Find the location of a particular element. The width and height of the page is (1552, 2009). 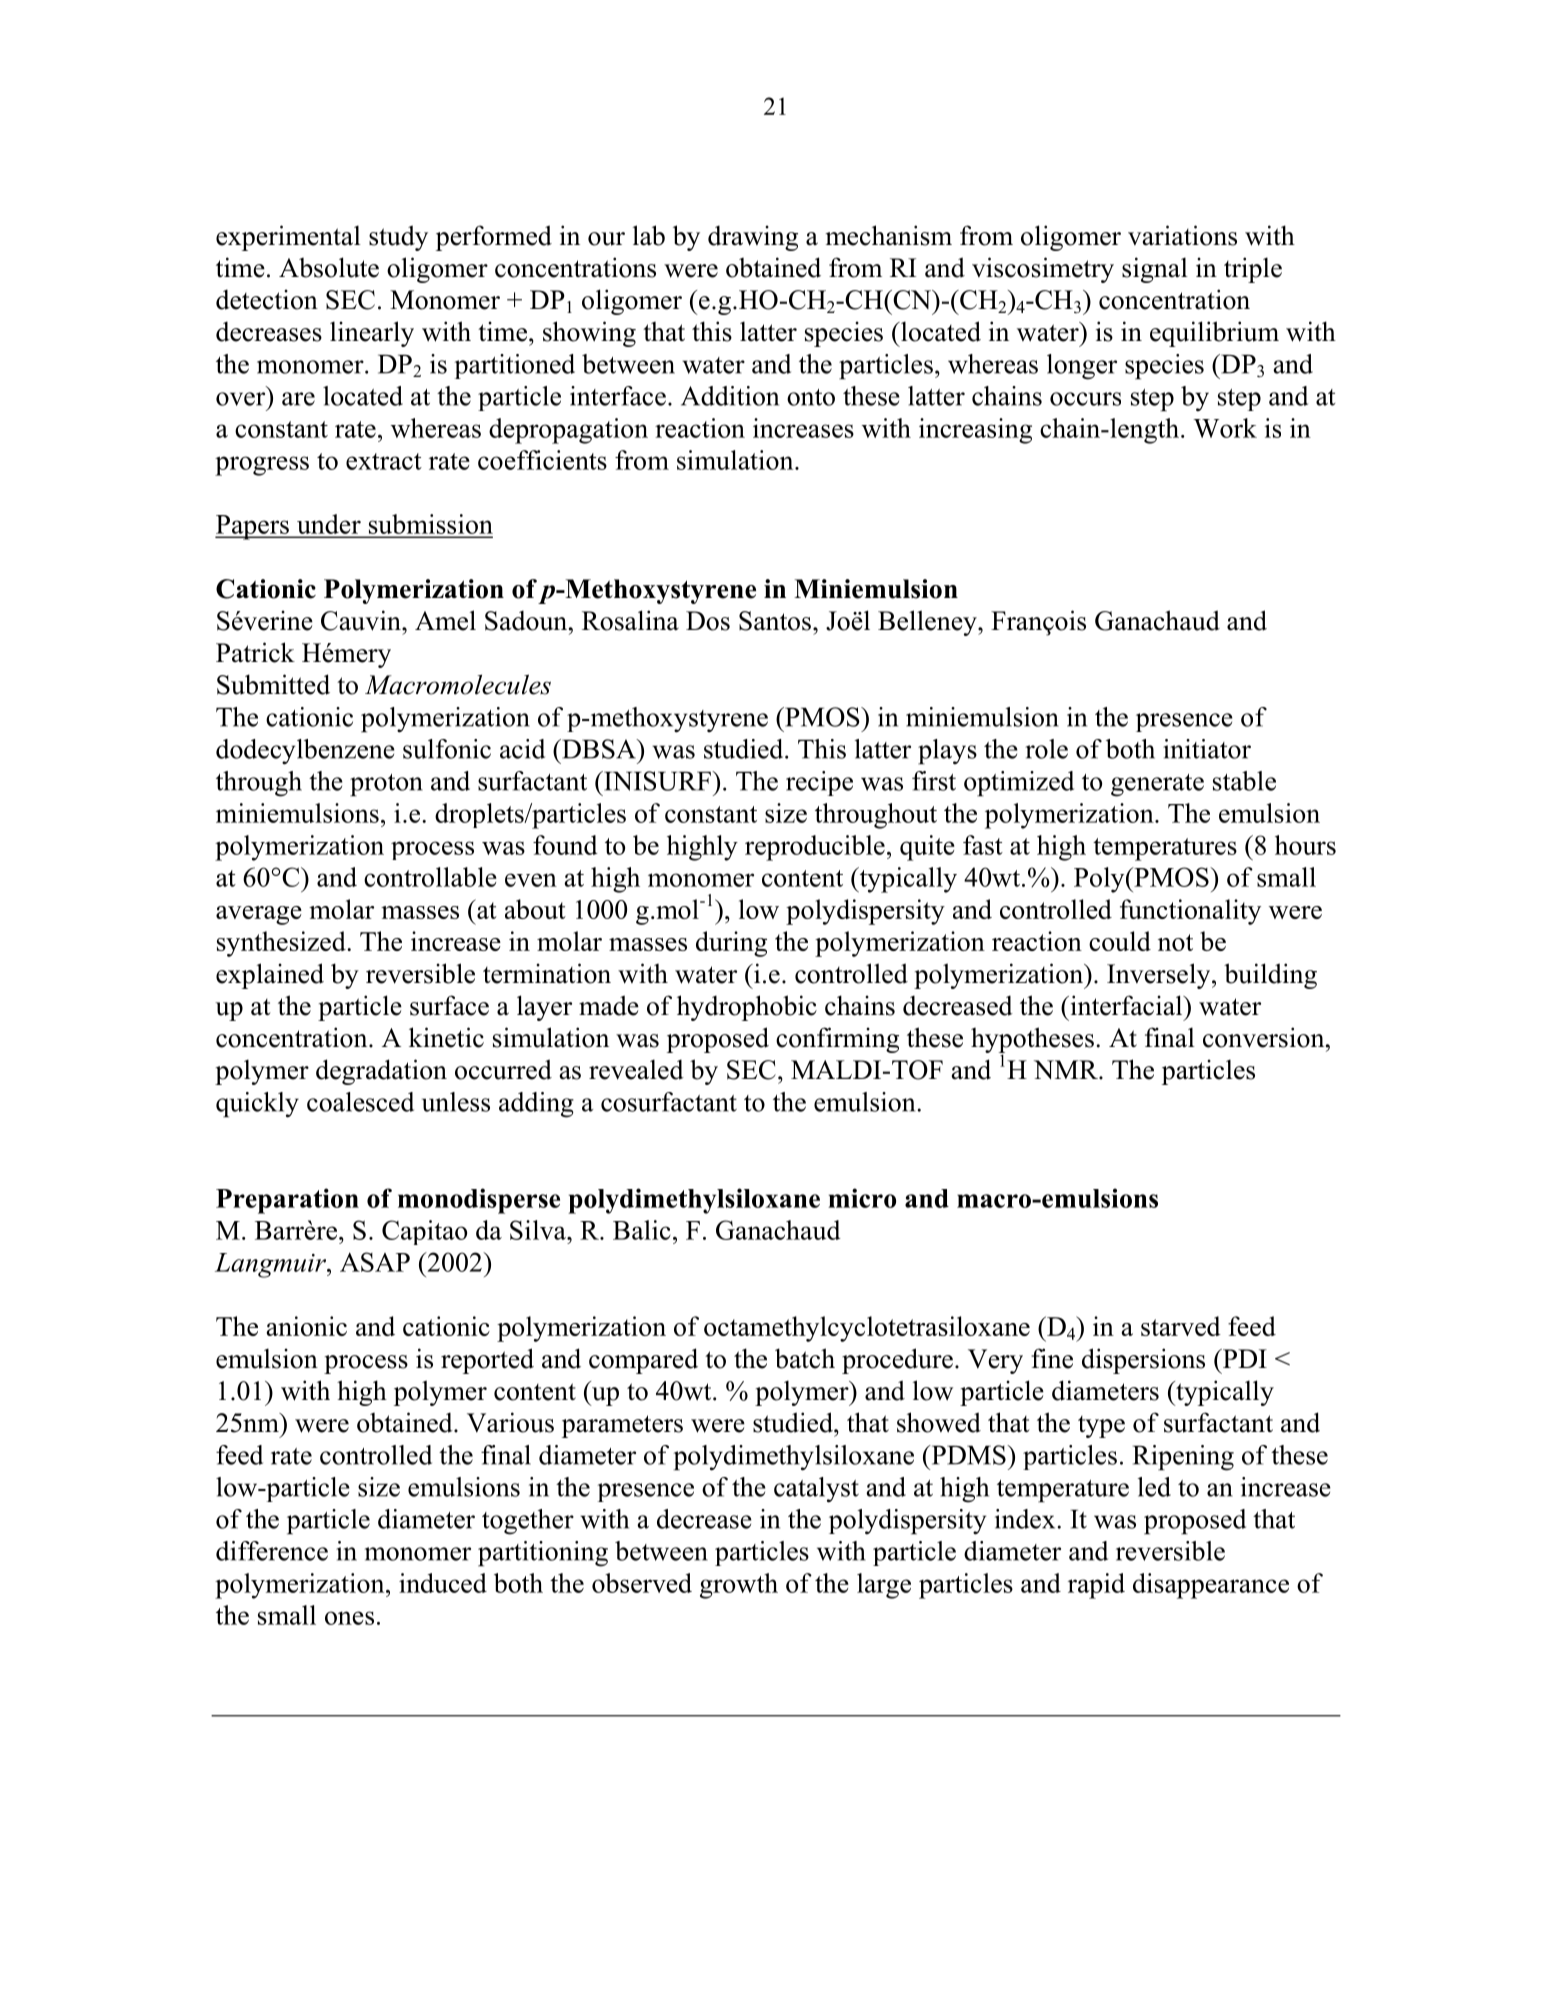

drawing is located at coordinates (753, 238).
